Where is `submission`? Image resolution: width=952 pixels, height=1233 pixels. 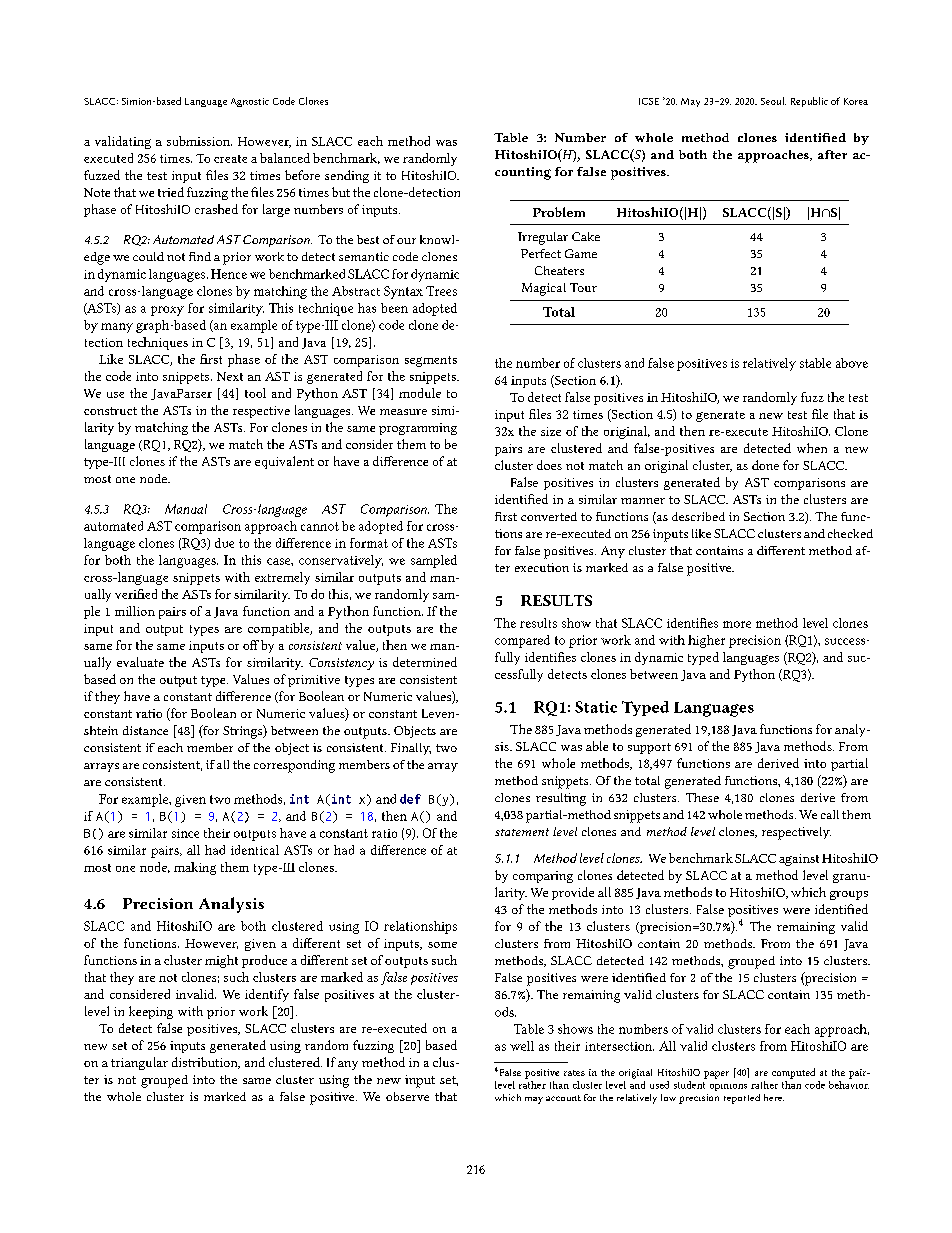
submission is located at coordinates (199, 141).
